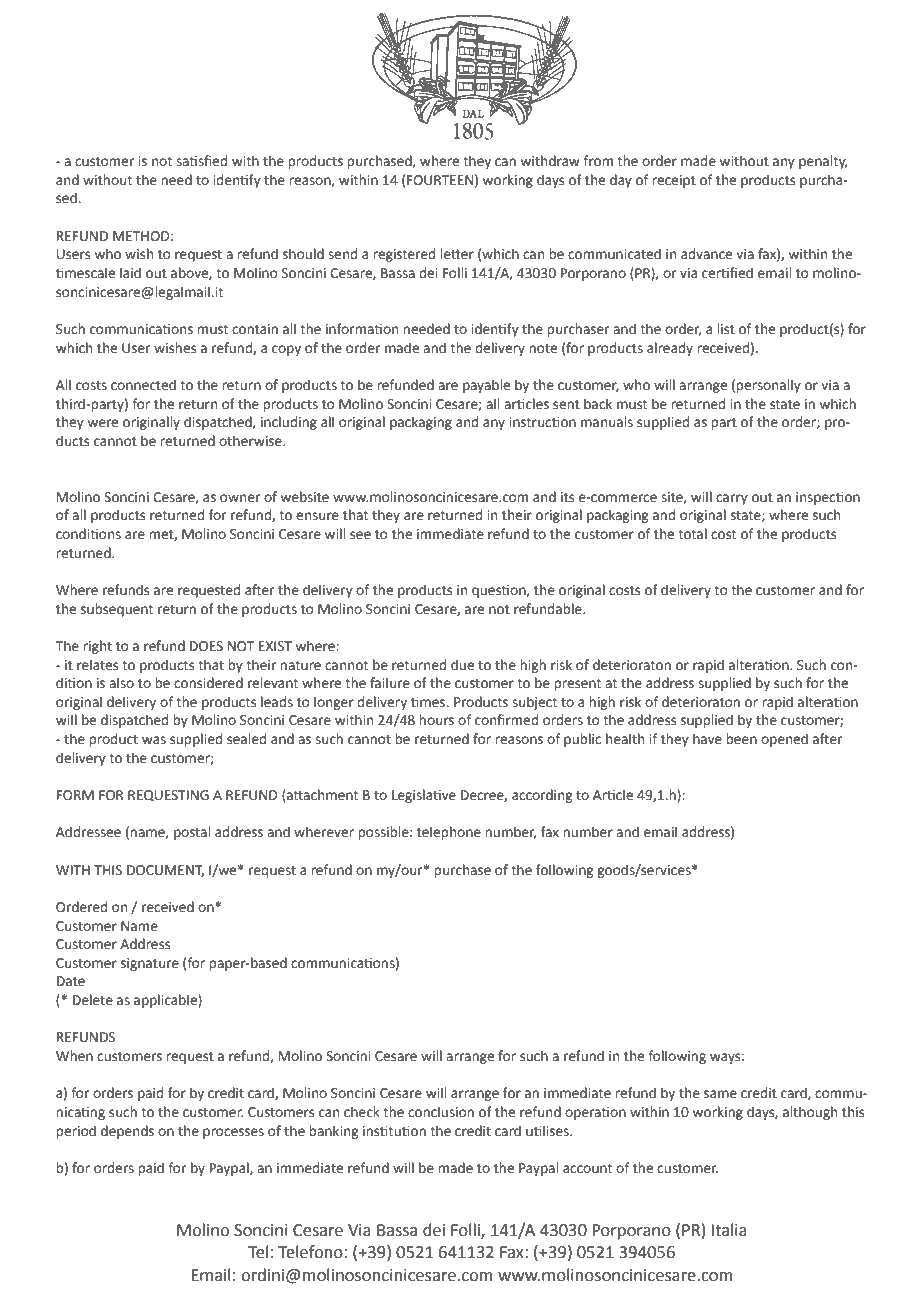 The image size is (924, 1308). What do you see at coordinates (441, 1112) in the image?
I see `conclusion` at bounding box center [441, 1112].
